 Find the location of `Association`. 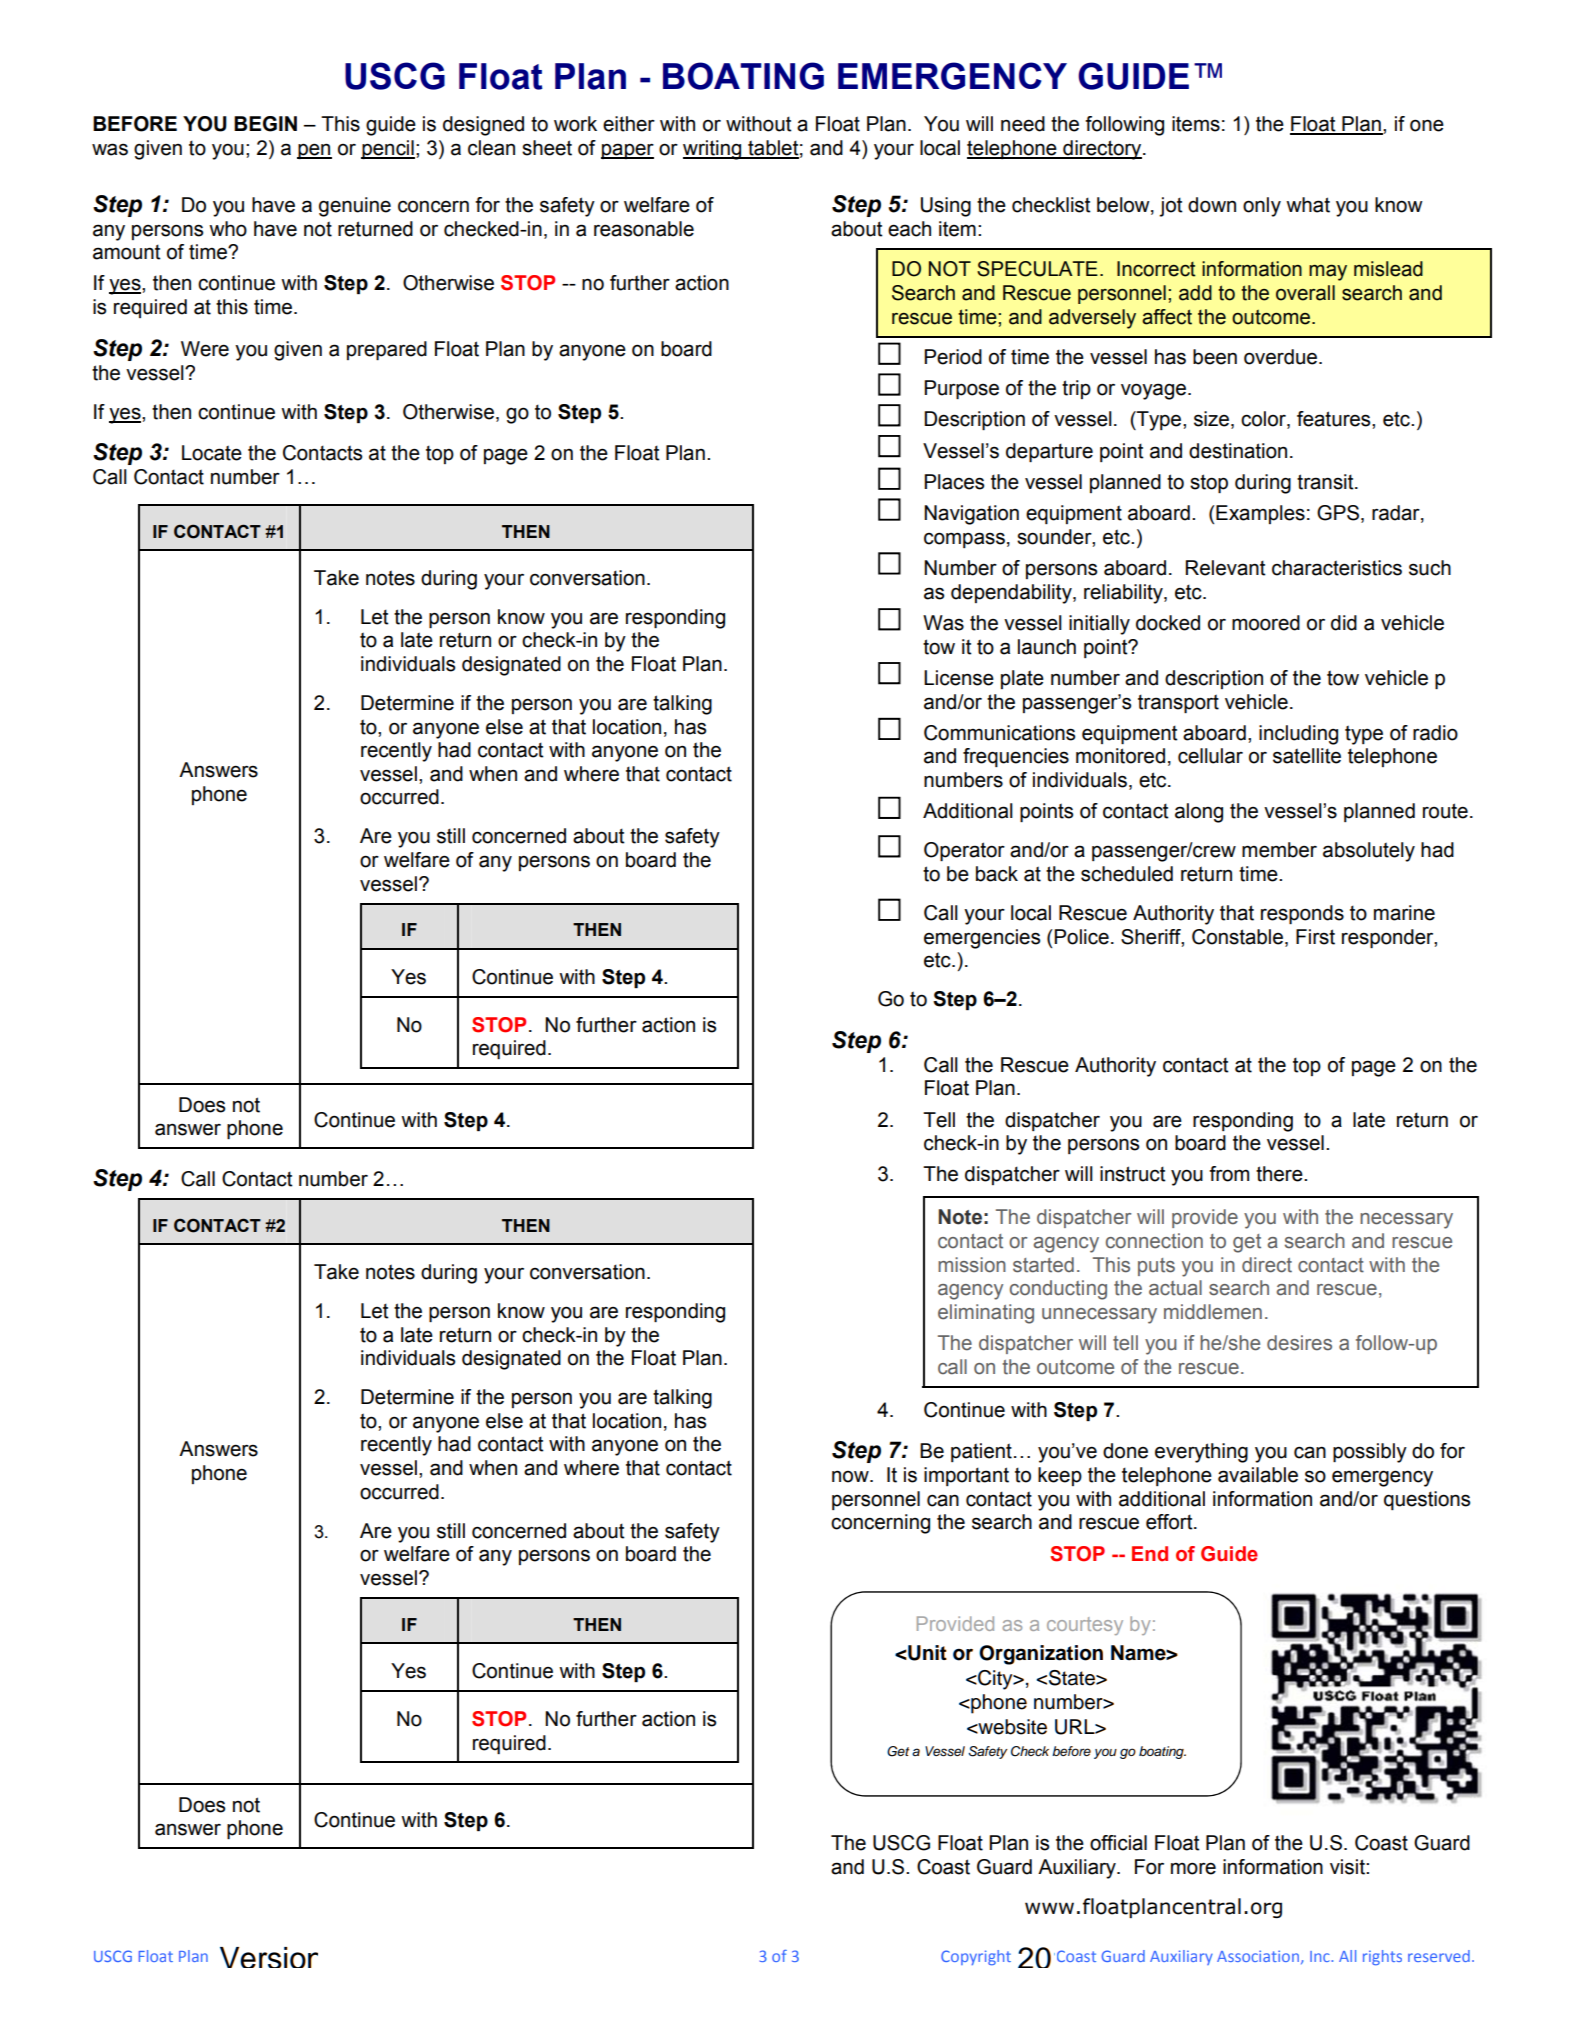

Association is located at coordinates (1258, 1956).
